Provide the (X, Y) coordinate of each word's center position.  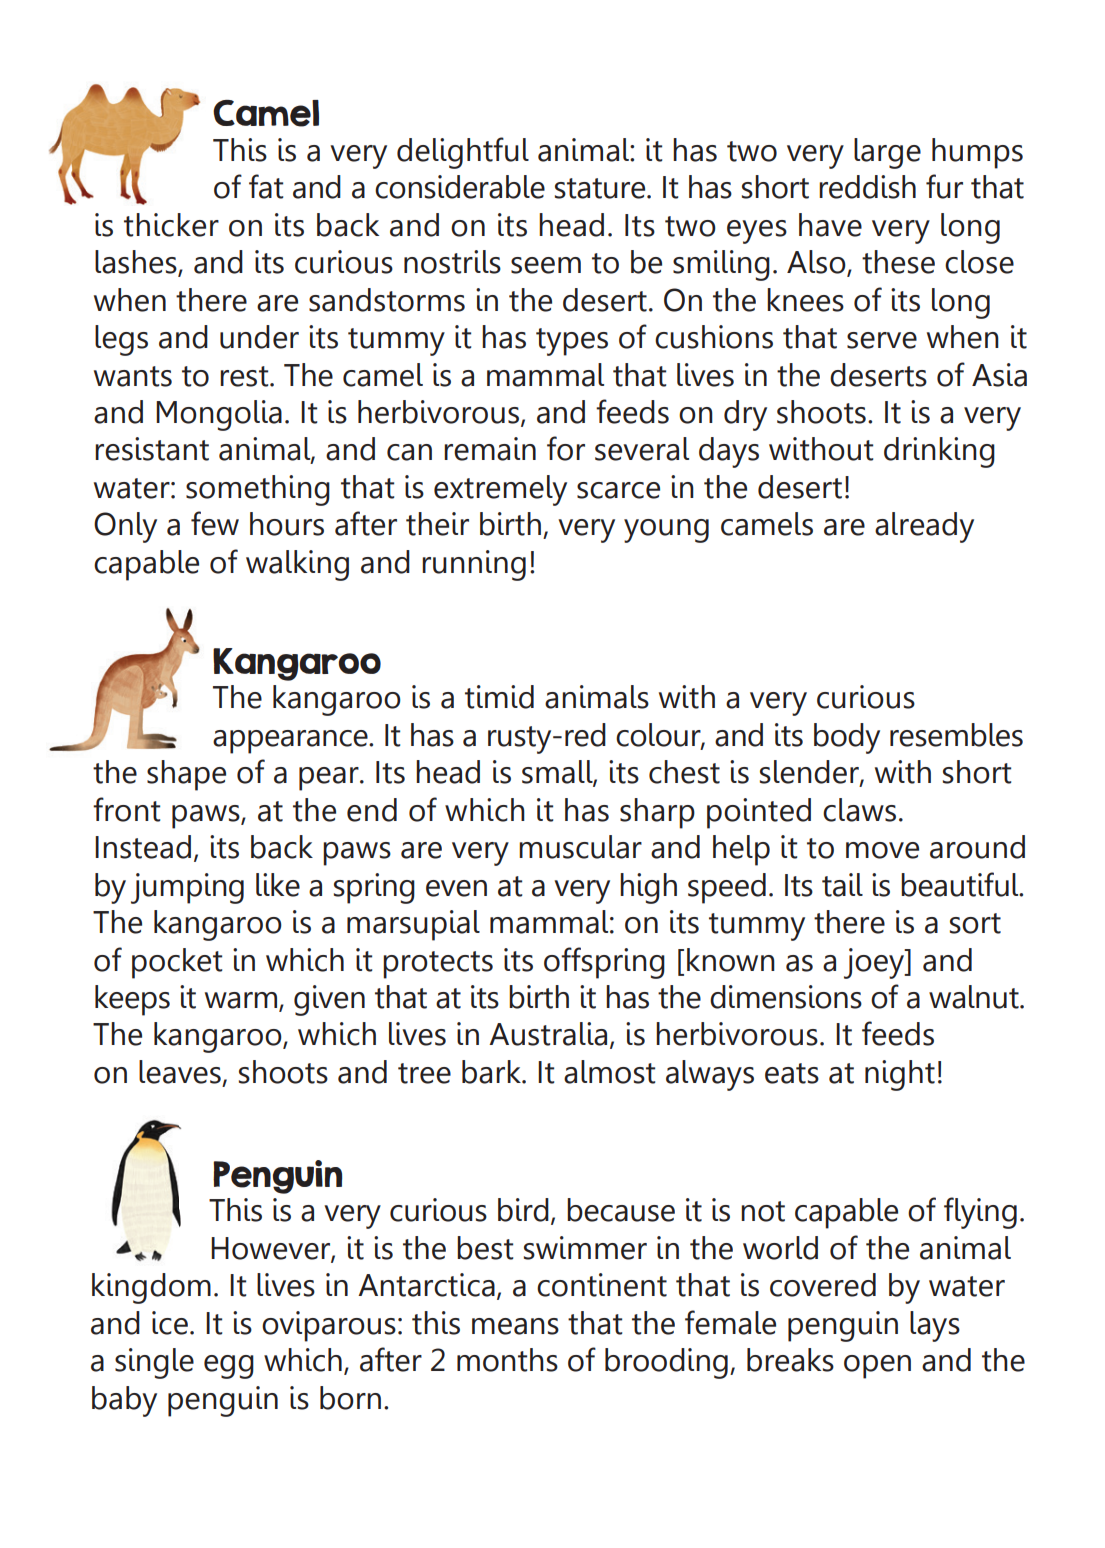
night (900, 1075)
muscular (580, 847)
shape (186, 775)
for (566, 448)
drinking (939, 452)
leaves (180, 1072)
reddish (867, 187)
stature (601, 188)
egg (229, 1367)
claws (859, 810)
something (258, 490)
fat (266, 186)
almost (609, 1072)
